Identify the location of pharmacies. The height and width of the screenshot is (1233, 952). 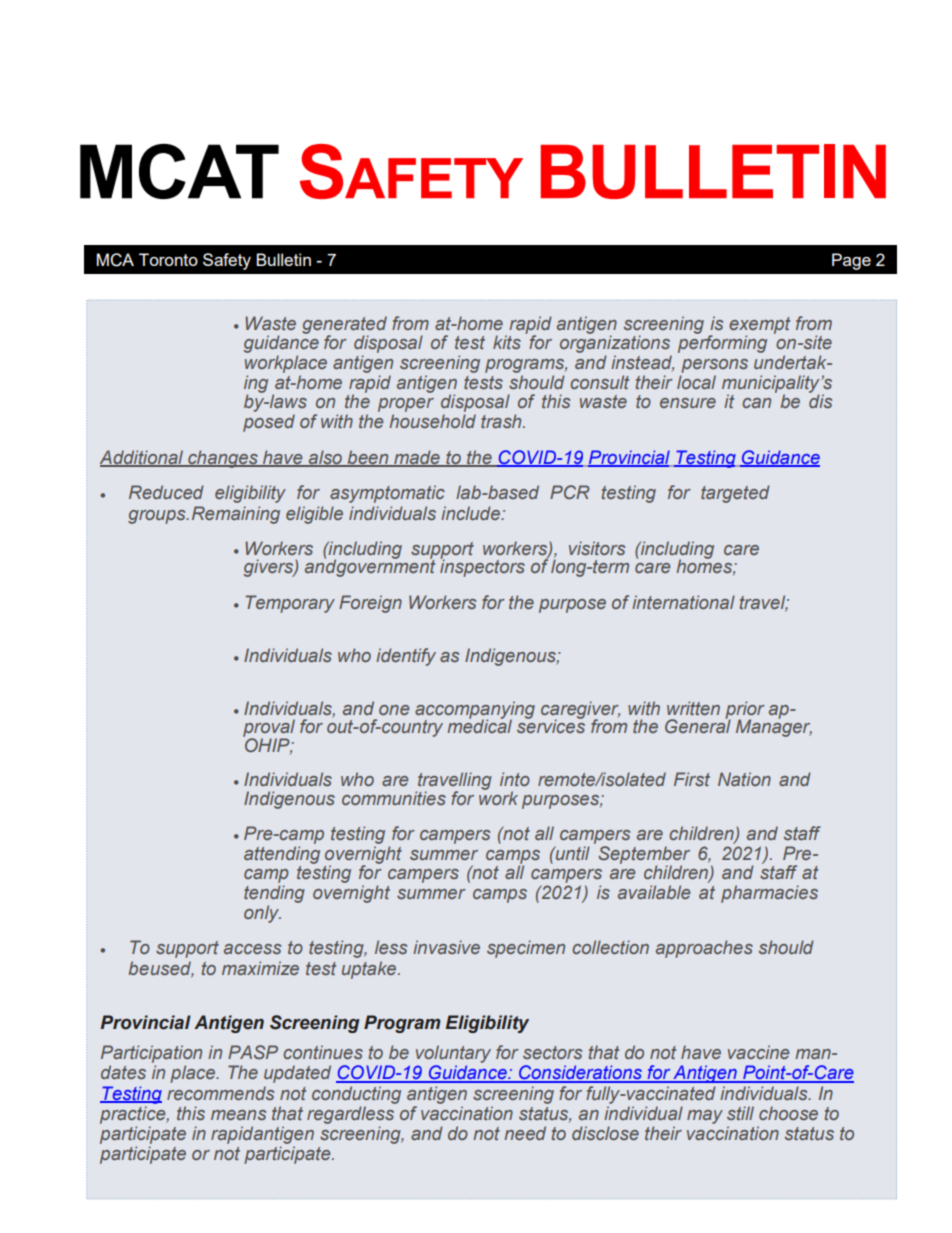
(769, 894).
